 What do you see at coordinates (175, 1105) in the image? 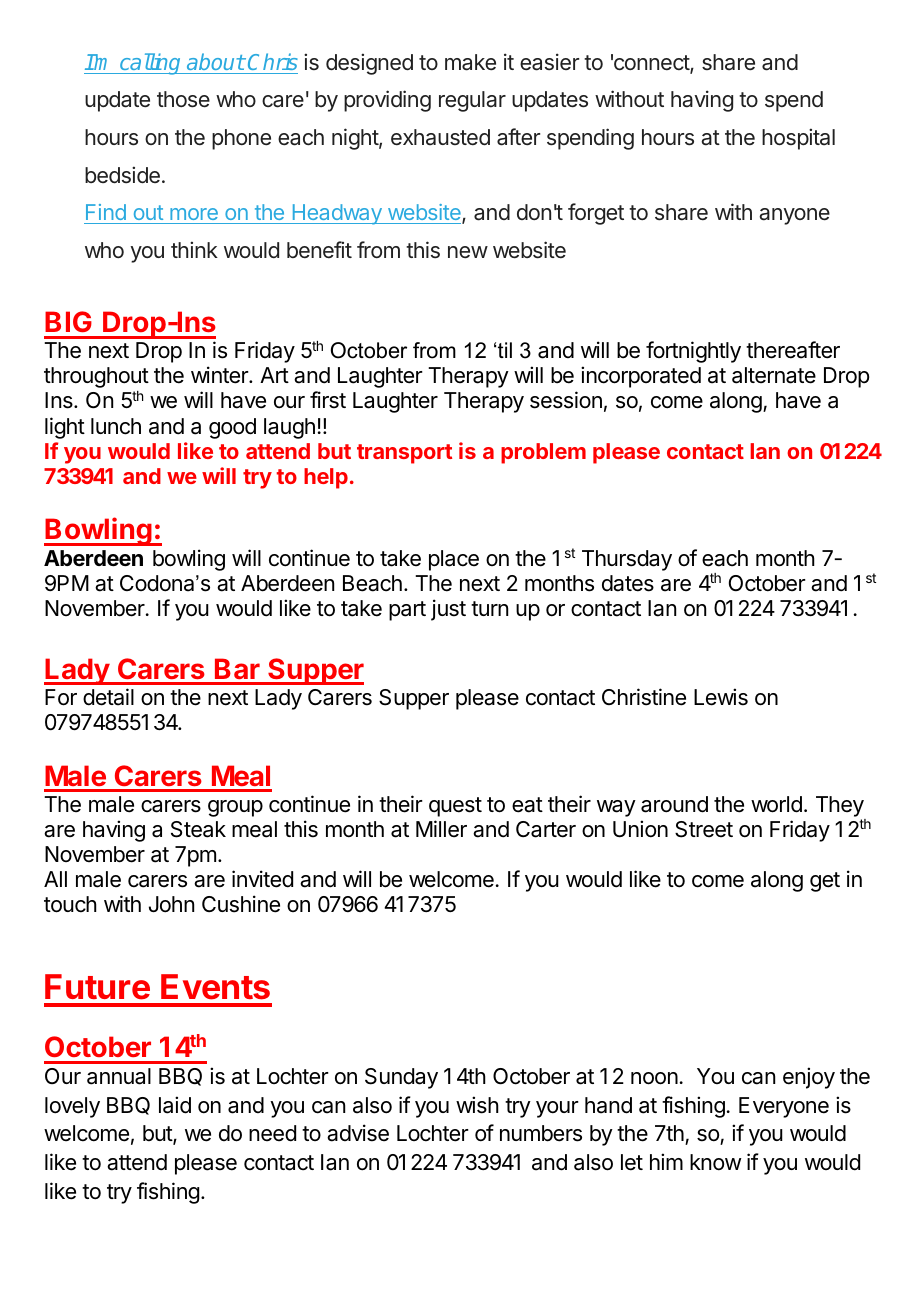
I see `laid` at bounding box center [175, 1105].
